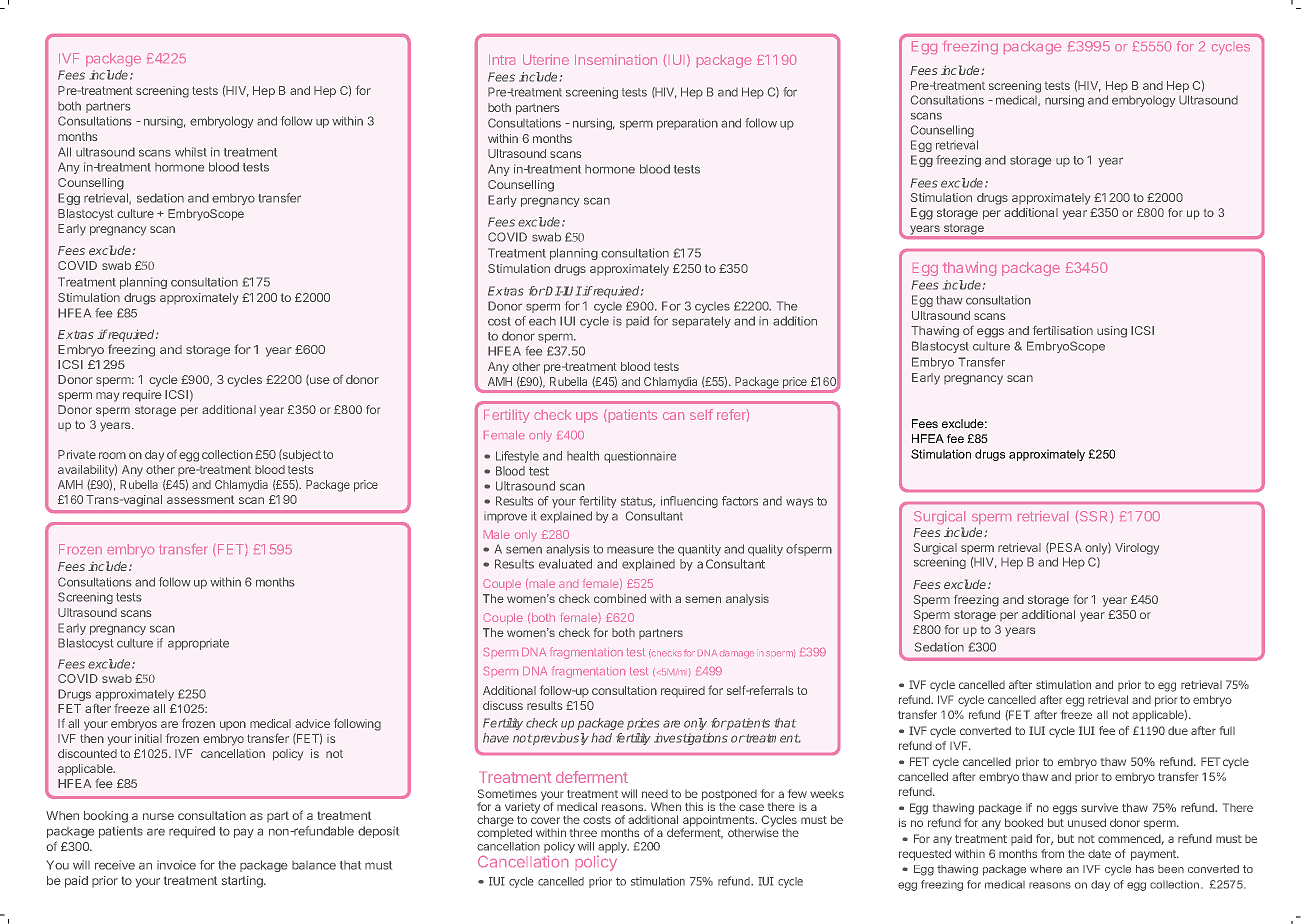 This page has width=1301, height=924. What do you see at coordinates (198, 644) in the page?
I see `appropriate` at bounding box center [198, 644].
